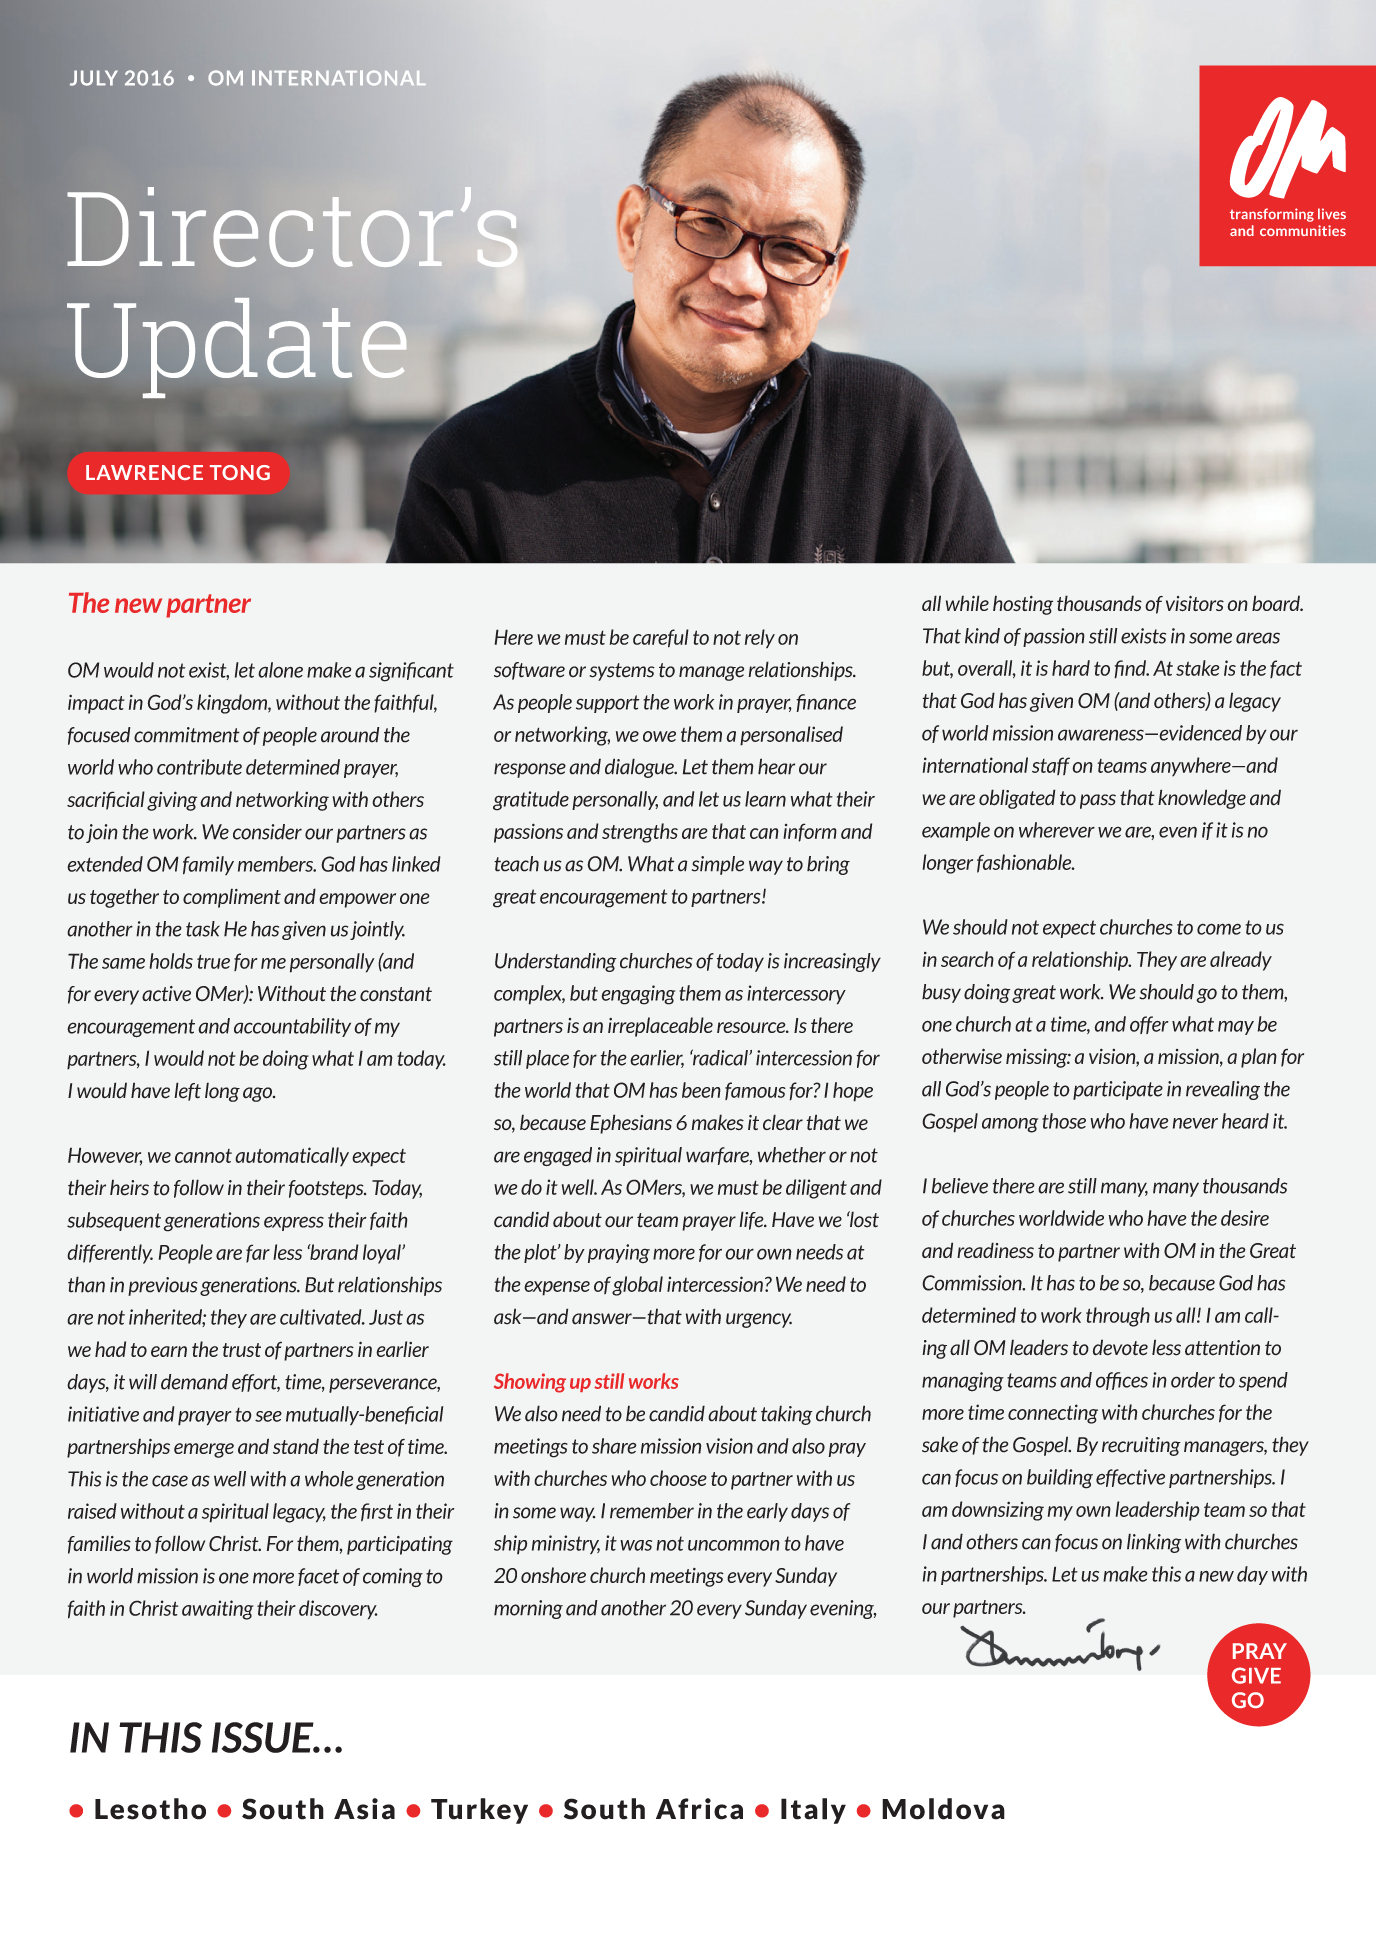 The image size is (1376, 1945). What do you see at coordinates (661, 638) in the screenshot?
I see `careful` at bounding box center [661, 638].
